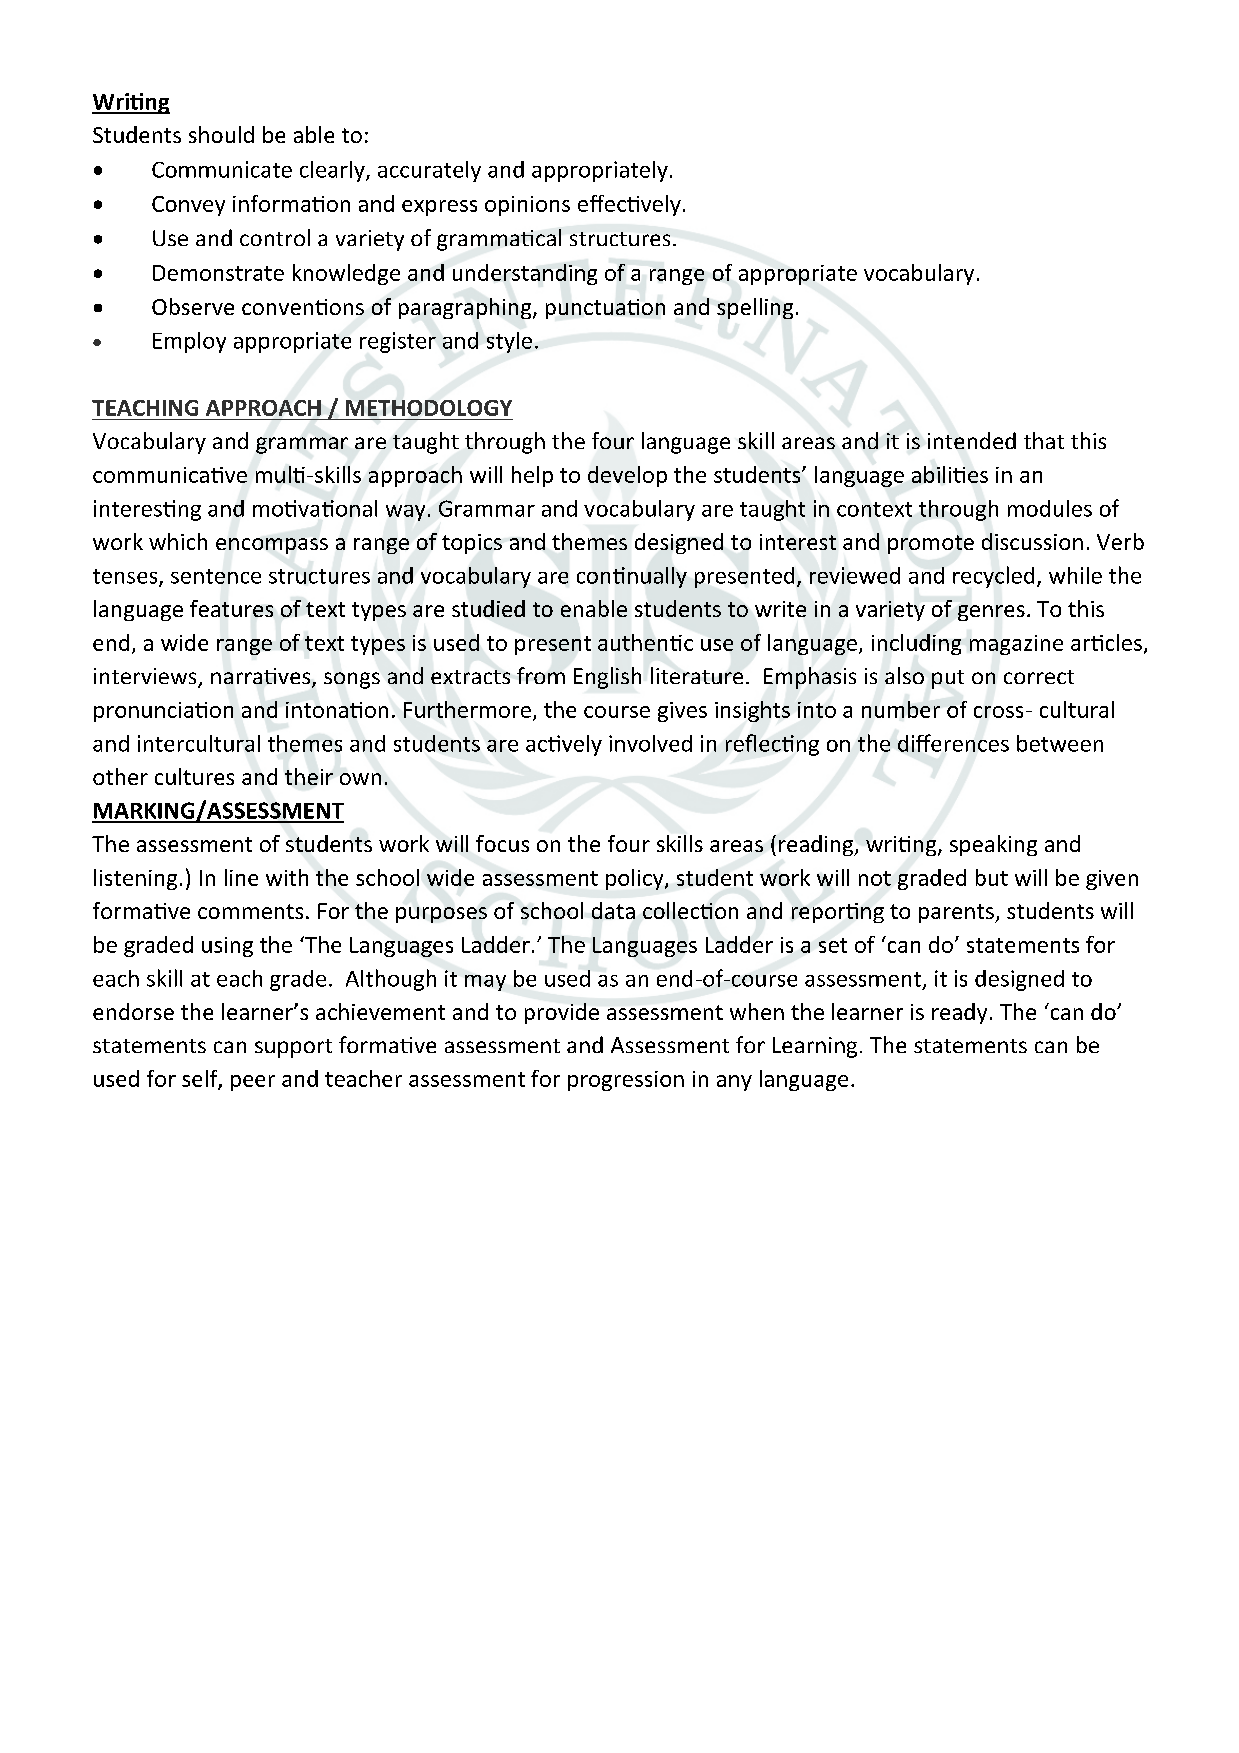  Describe the element at coordinates (991, 613) in the page. I see `genres` at that location.
